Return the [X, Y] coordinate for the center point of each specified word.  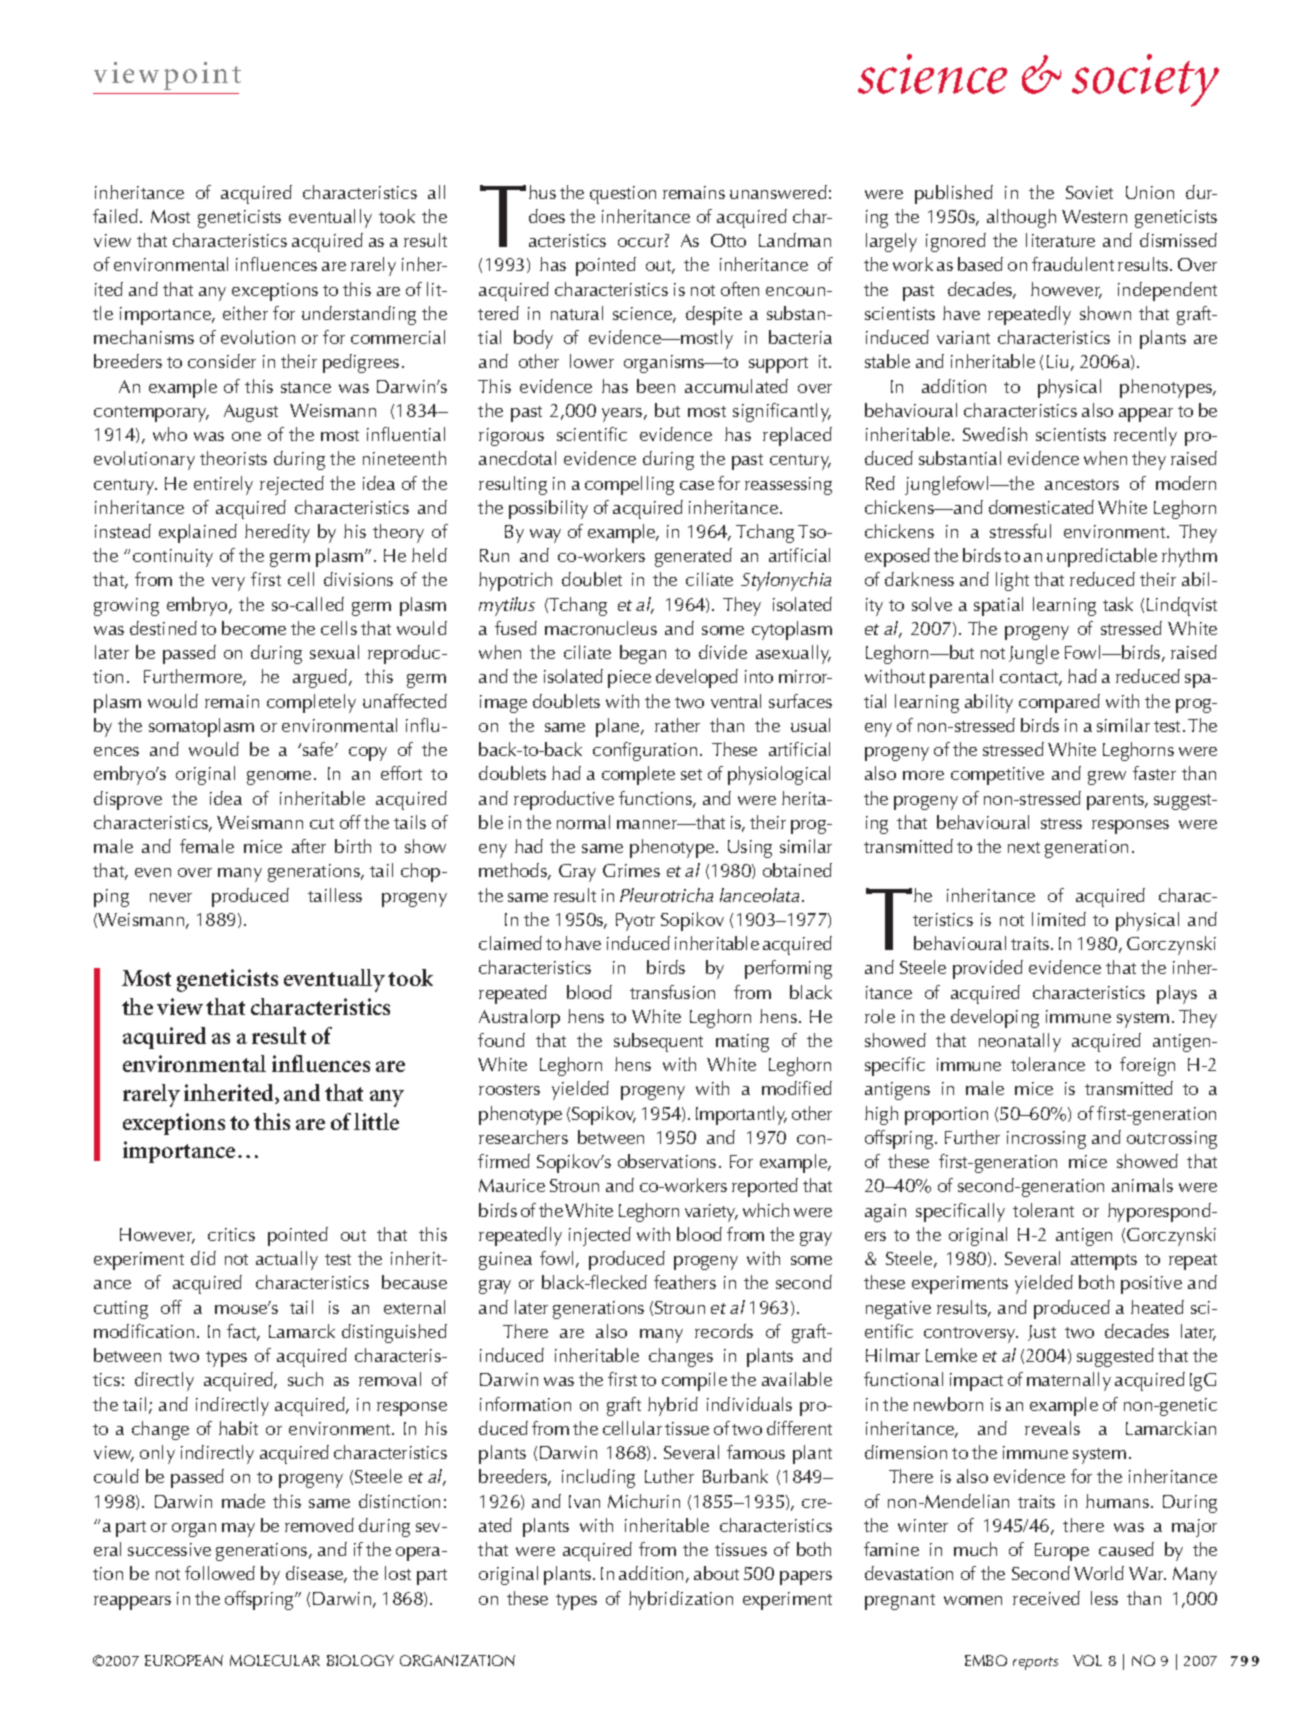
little [376, 1121]
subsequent [658, 1042]
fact [243, 1332]
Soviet [1089, 192]
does [547, 216]
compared [1059, 703]
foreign [1147, 1066]
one [246, 436]
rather [677, 725]
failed [115, 216]
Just [1042, 1333]
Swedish [995, 434]
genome [279, 778]
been [656, 386]
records [724, 1331]
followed [220, 1573]
